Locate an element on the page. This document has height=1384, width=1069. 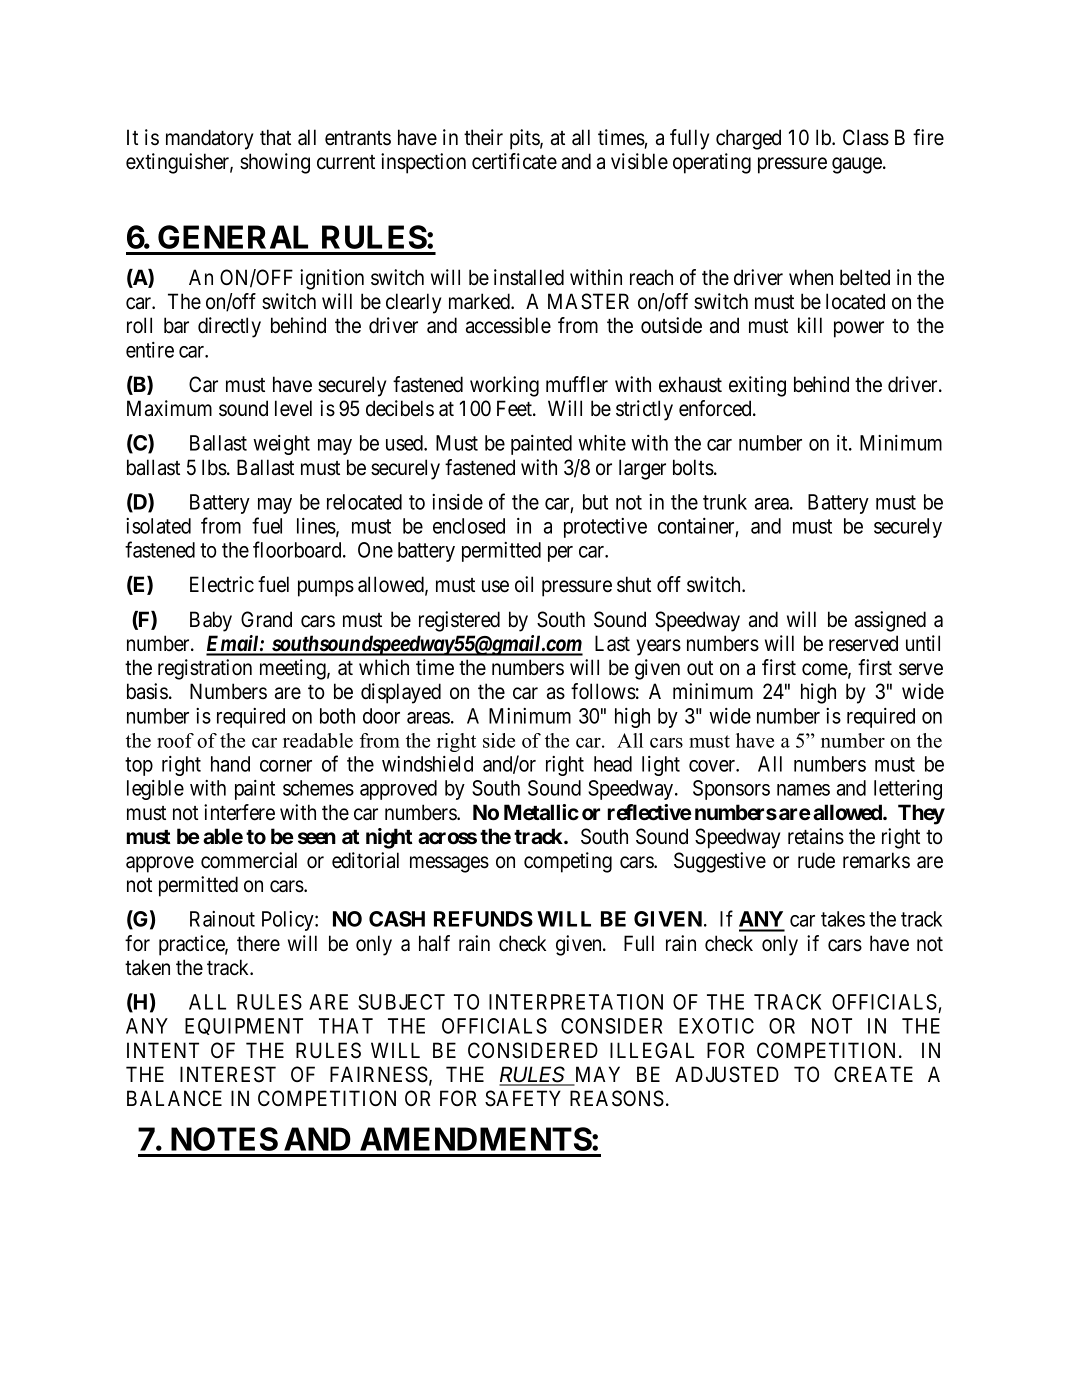
commercial is located at coordinates (249, 860).
